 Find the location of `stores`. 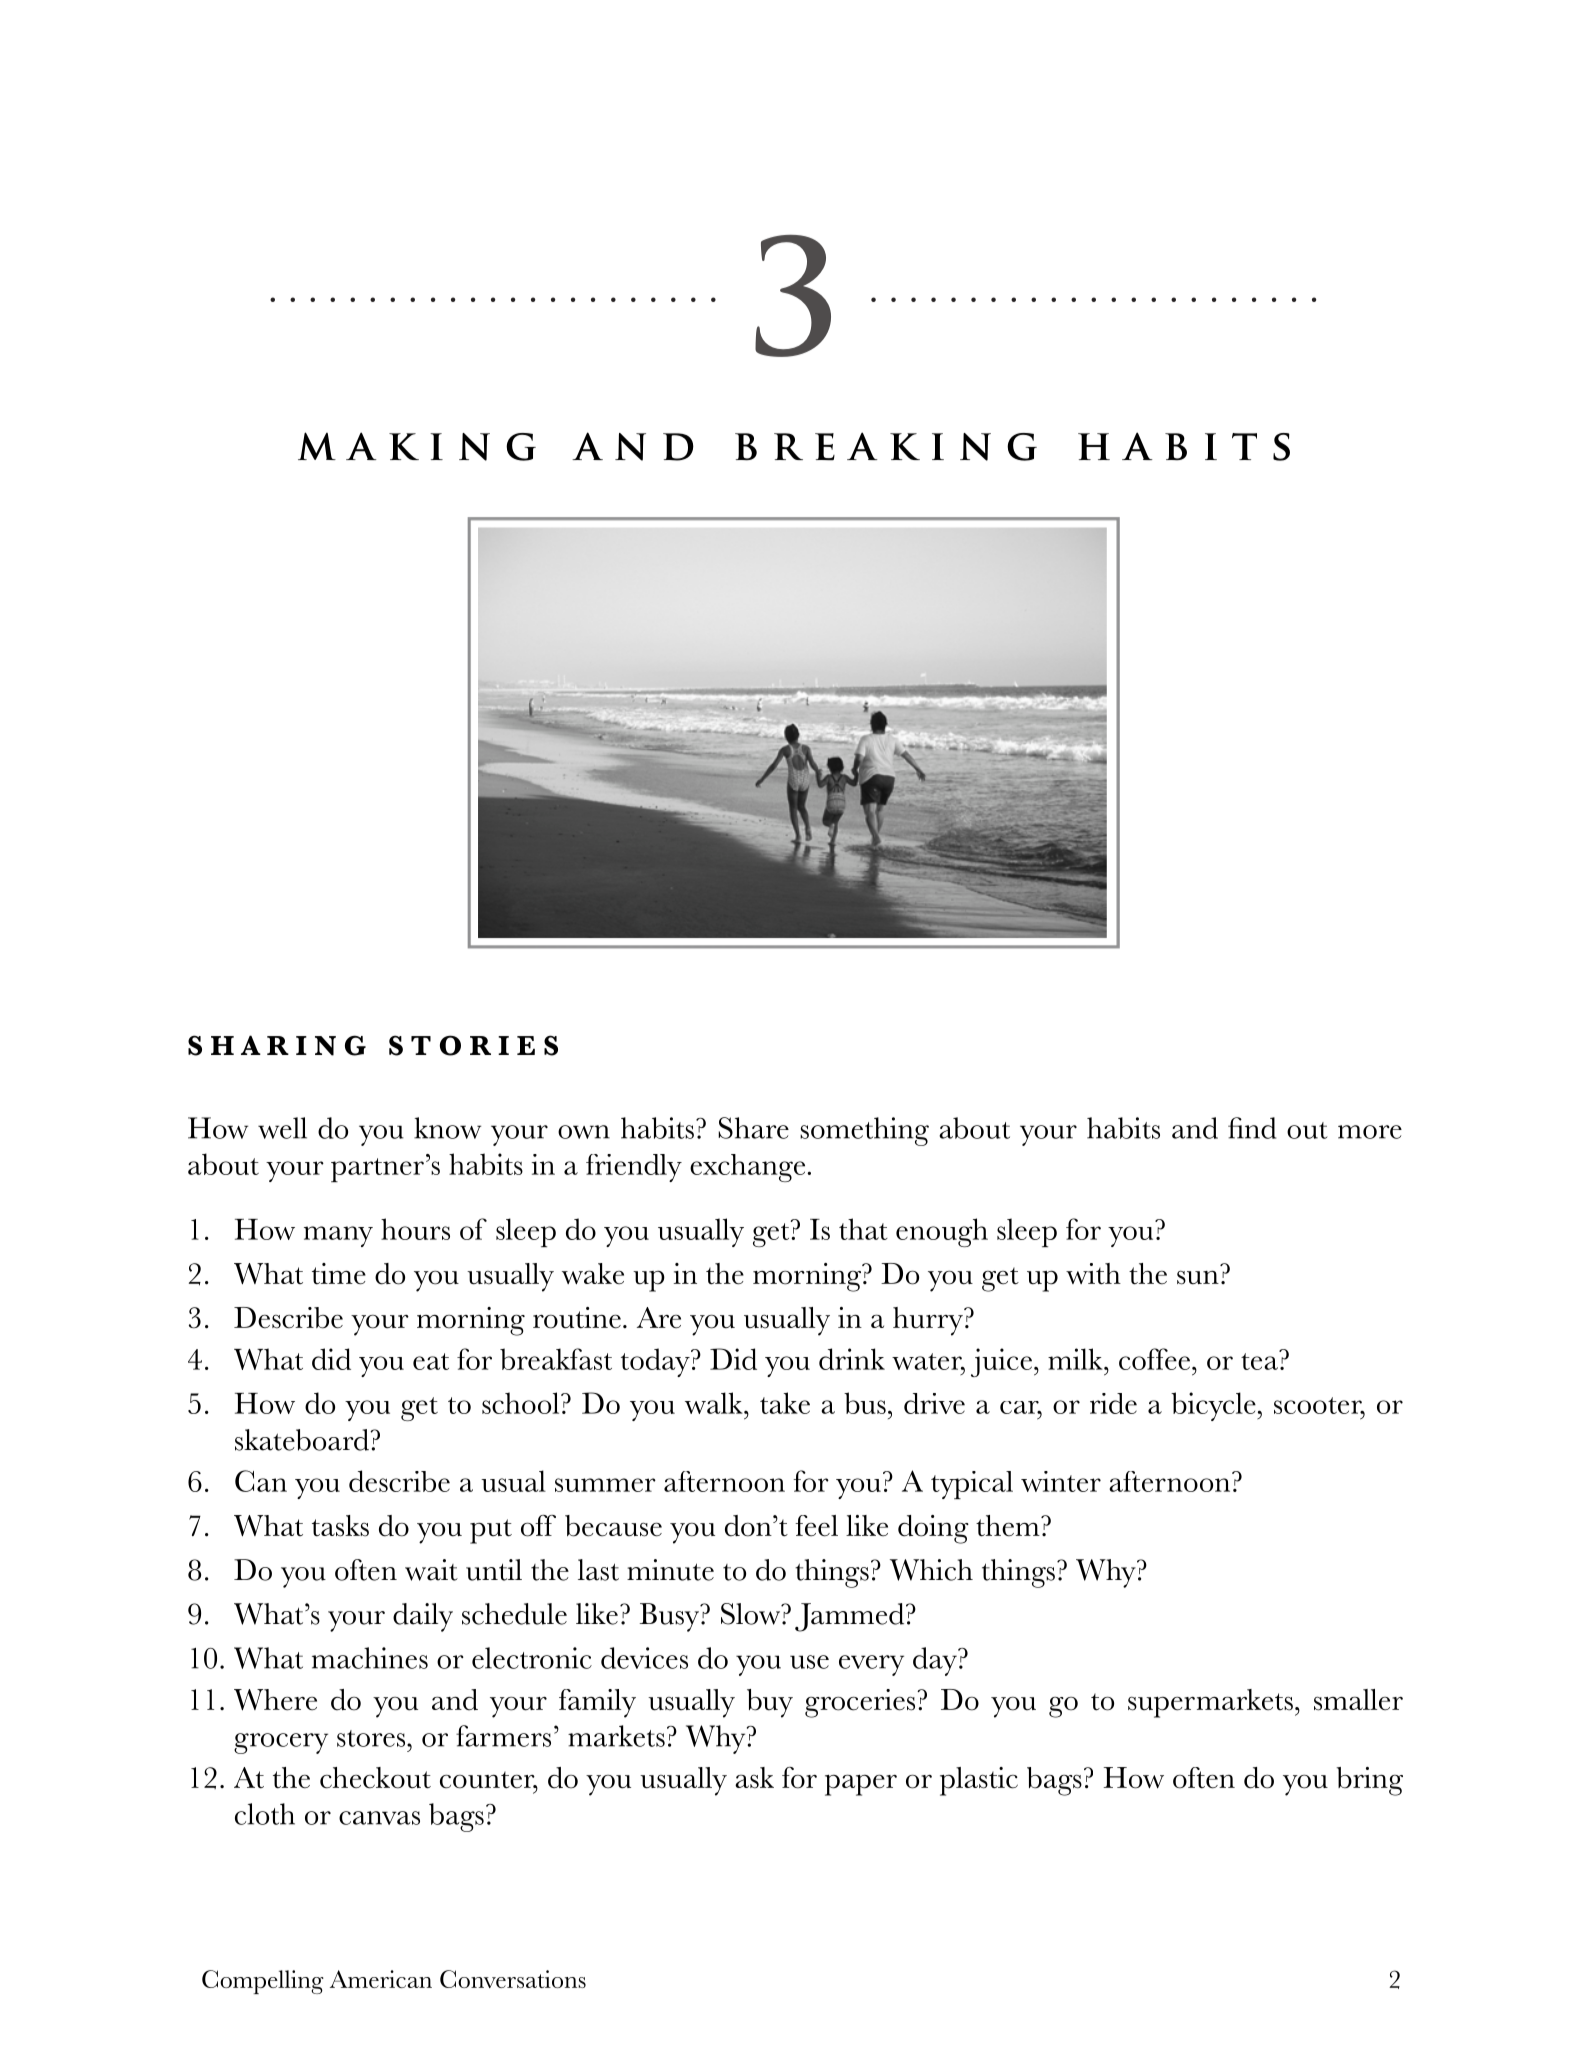

stores is located at coordinates (372, 1738).
